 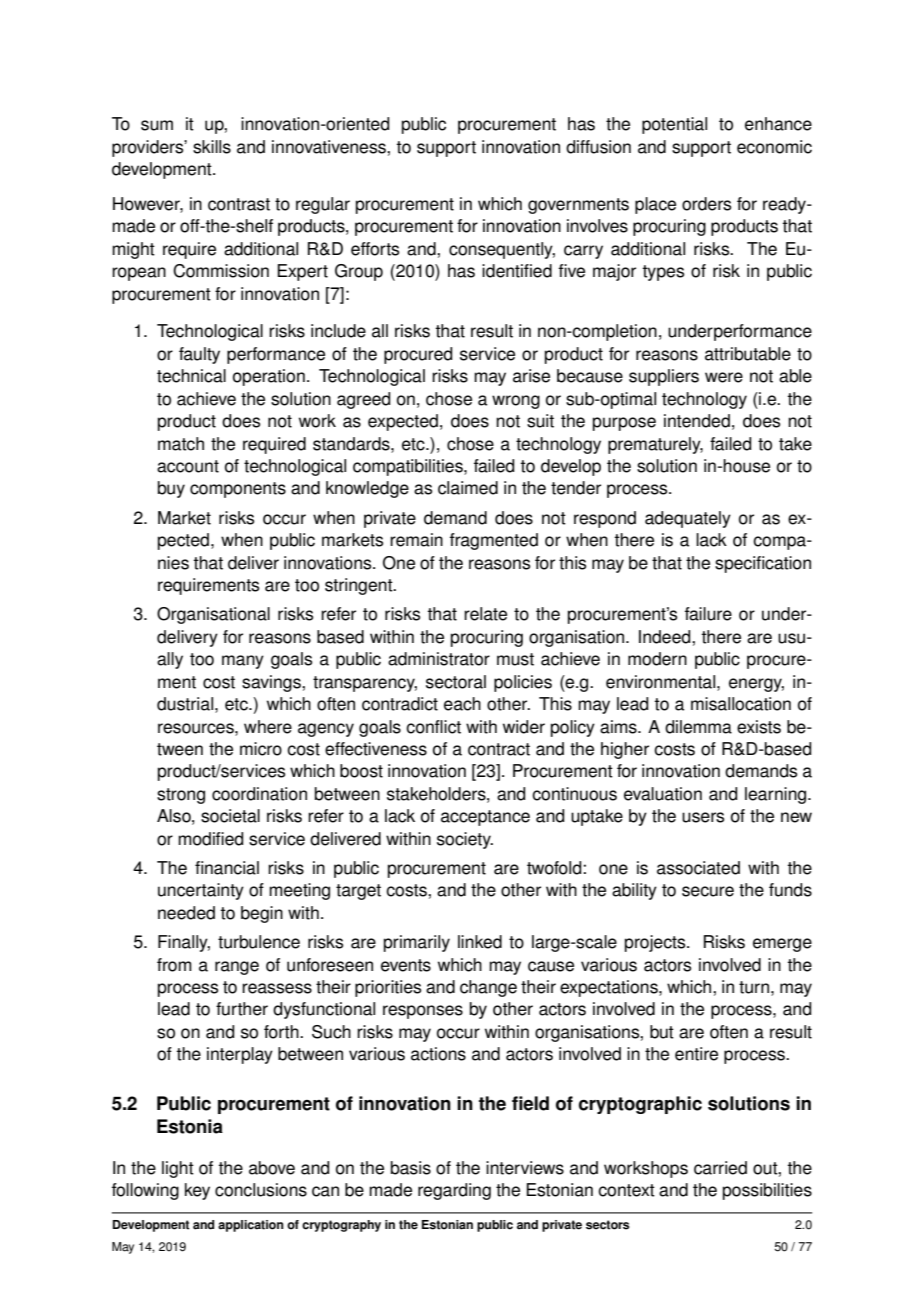 I want to click on sectoral, so click(x=456, y=682).
